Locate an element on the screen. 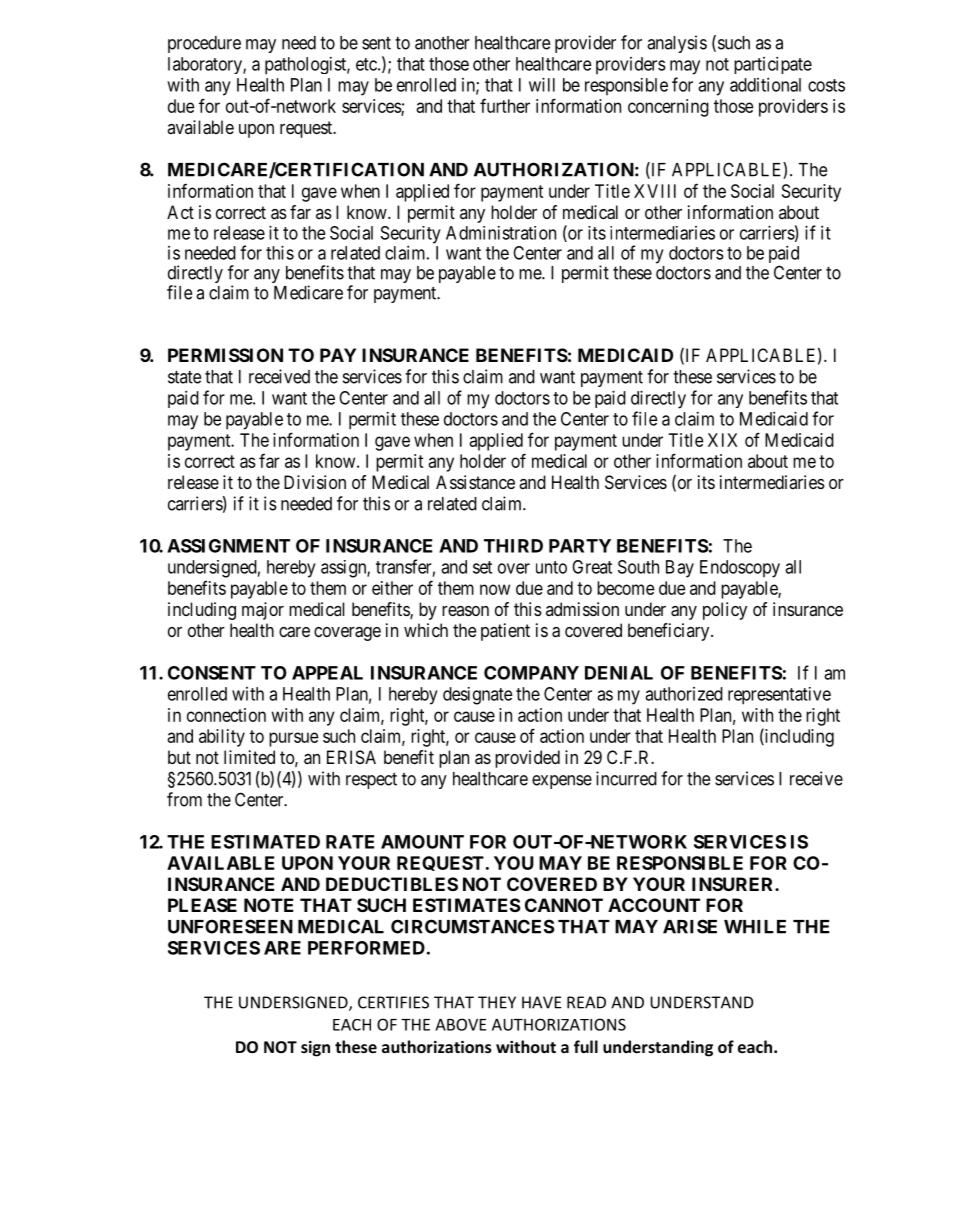  PERMISSION is located at coordinates (225, 355).
